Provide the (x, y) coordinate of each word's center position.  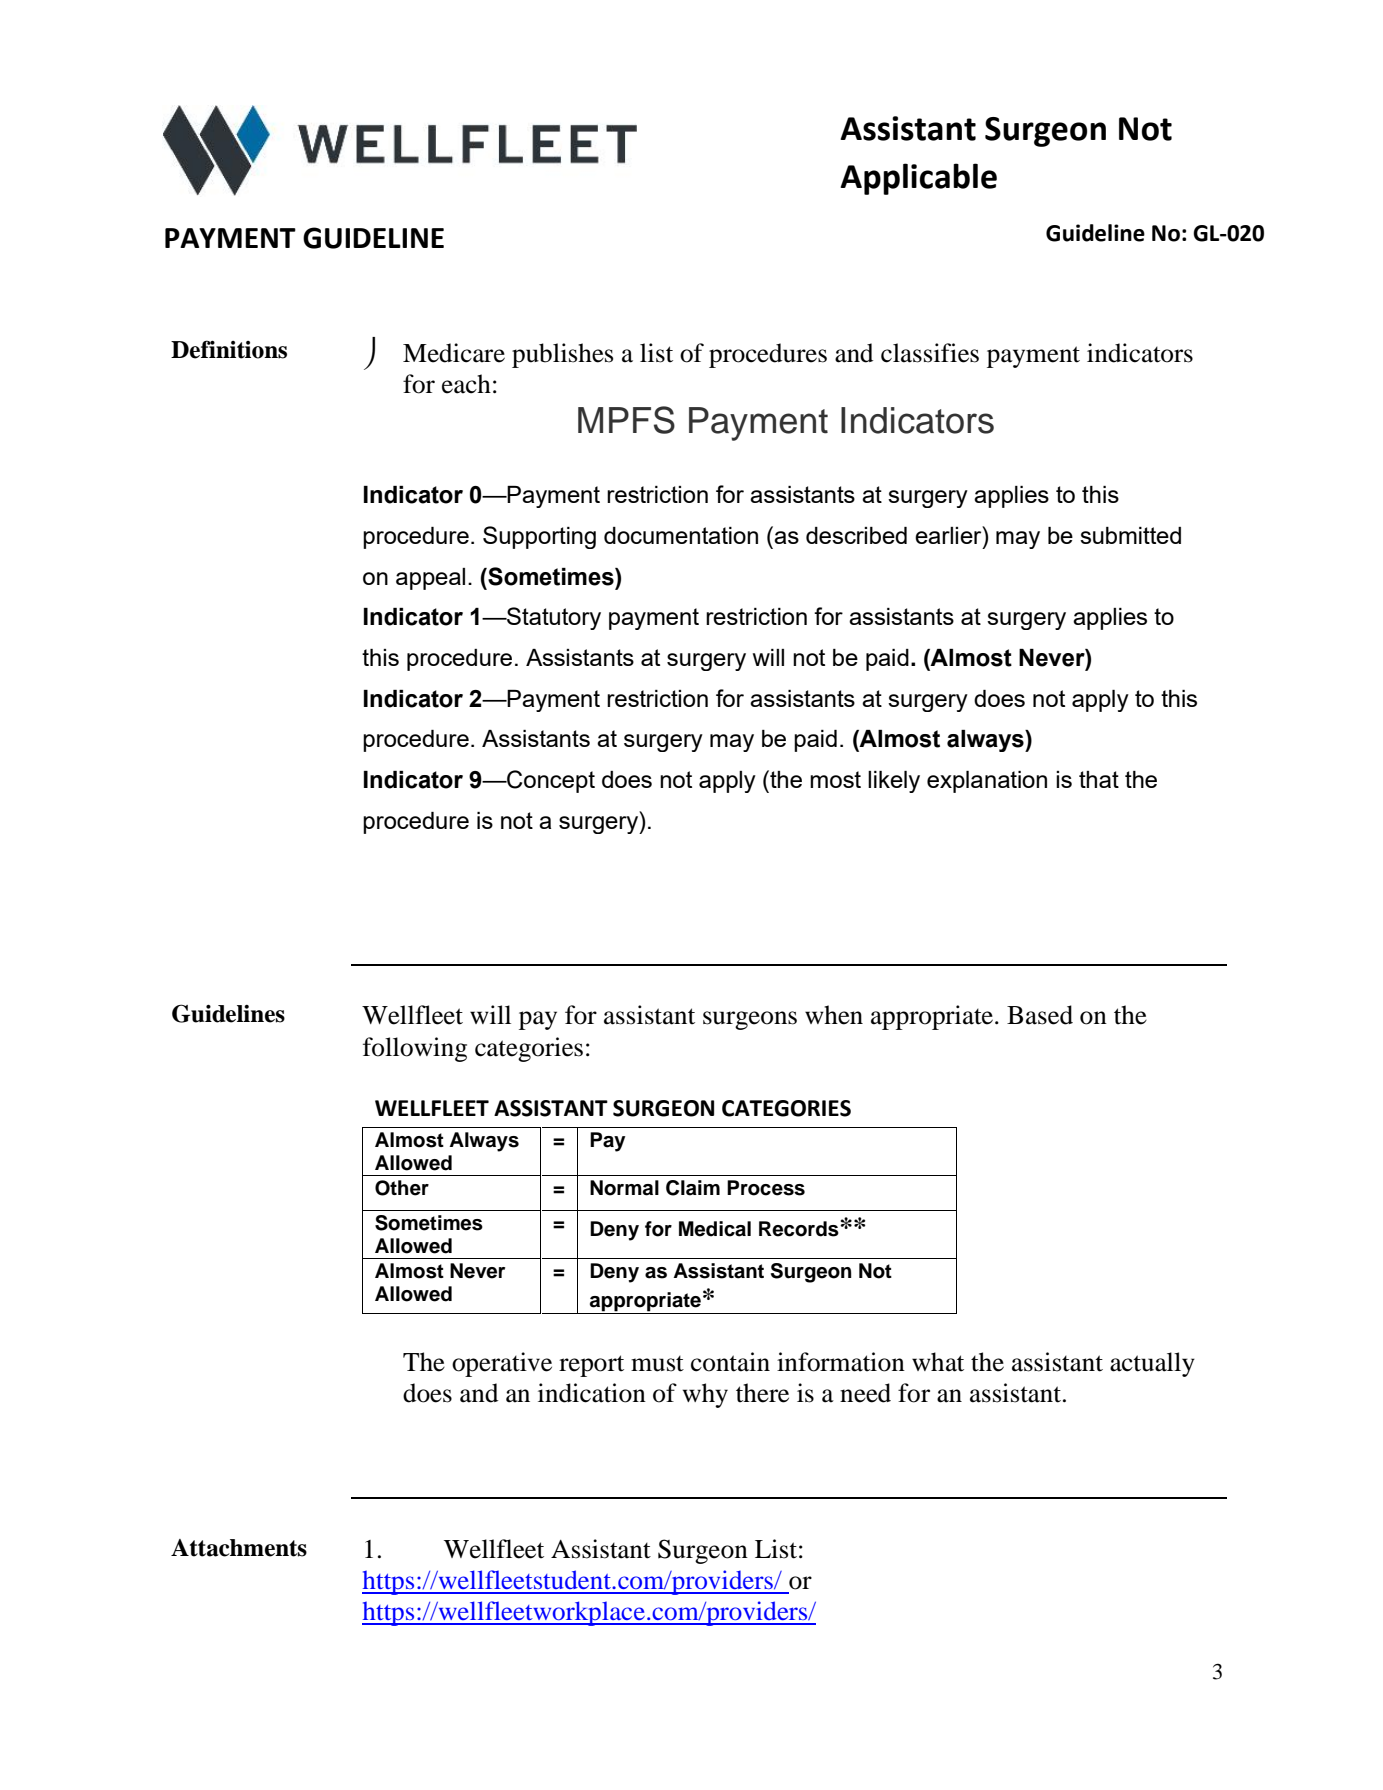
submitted (1130, 535)
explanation (987, 782)
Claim (693, 1188)
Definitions (229, 349)
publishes (562, 355)
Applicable (918, 179)
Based (1040, 1015)
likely (894, 782)
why (705, 1395)
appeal (430, 579)
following (415, 1049)
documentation (681, 535)
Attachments (239, 1548)
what (938, 1362)
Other (402, 1188)
